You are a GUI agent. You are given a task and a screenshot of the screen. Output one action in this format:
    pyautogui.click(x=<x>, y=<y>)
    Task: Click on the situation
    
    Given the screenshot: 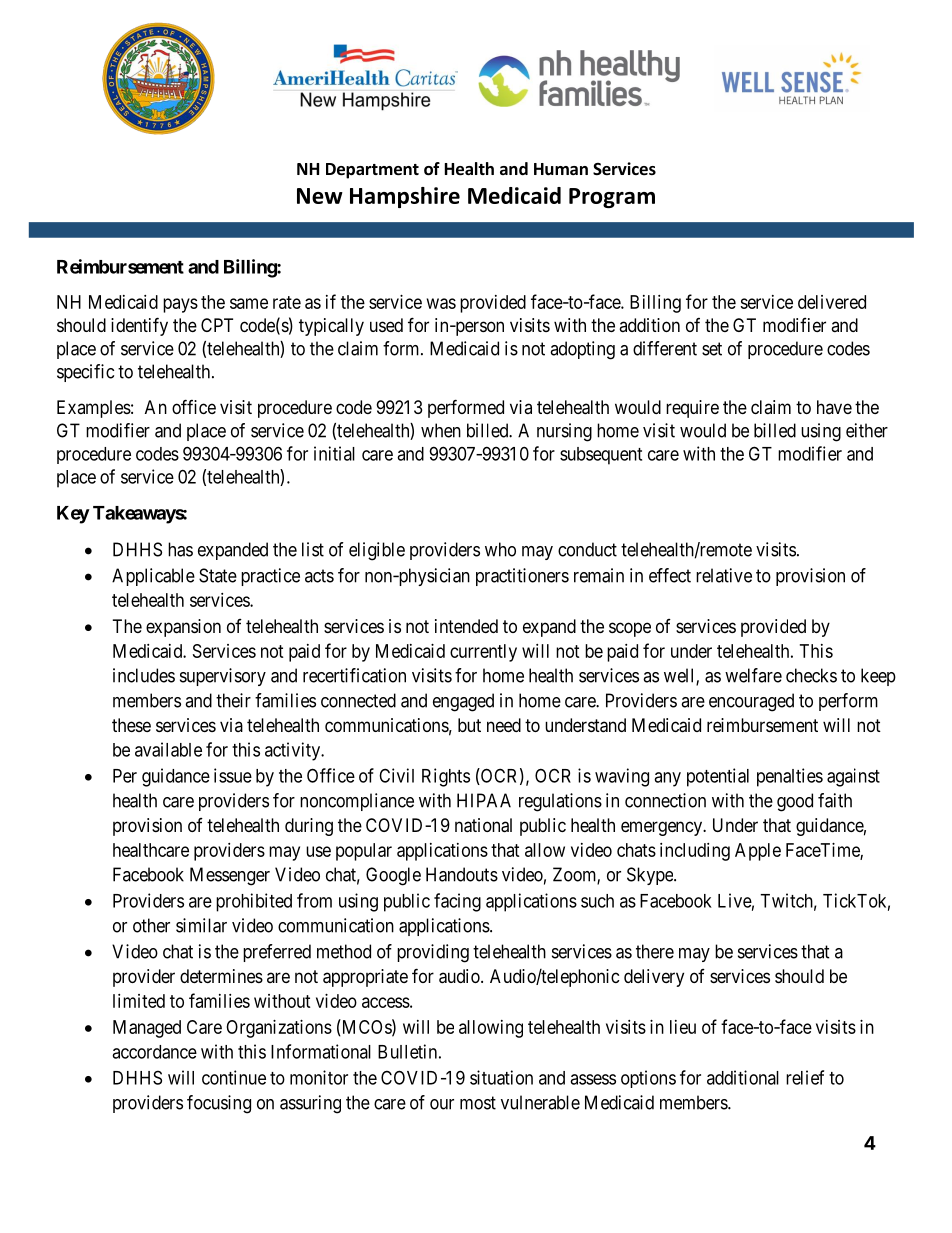 What is the action you would take?
    pyautogui.click(x=501, y=1077)
